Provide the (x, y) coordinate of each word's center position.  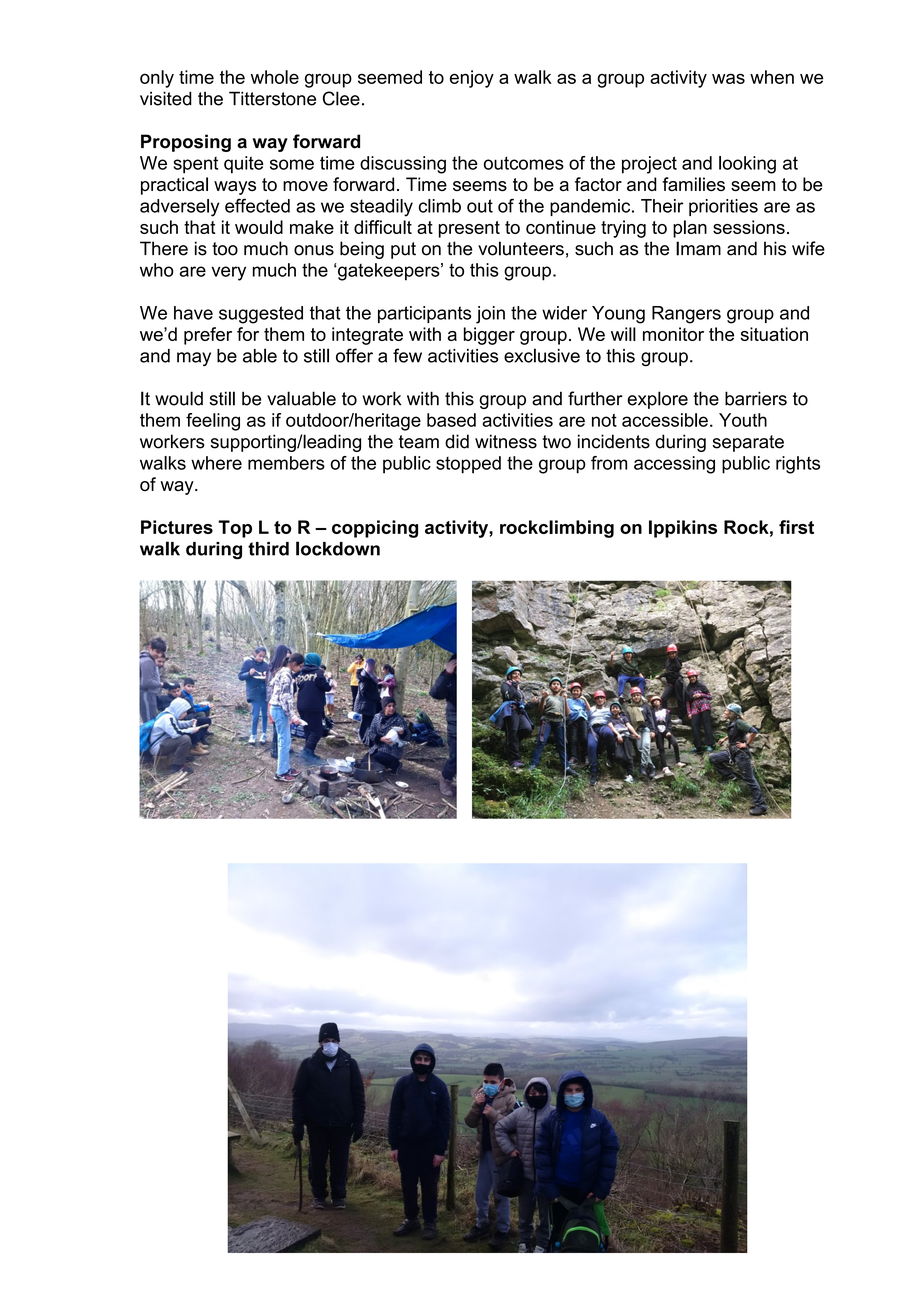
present (469, 229)
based (451, 420)
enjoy (472, 79)
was (728, 78)
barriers (756, 398)
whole (275, 77)
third (268, 549)
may (194, 359)
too (225, 249)
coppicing (375, 529)
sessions (749, 227)
